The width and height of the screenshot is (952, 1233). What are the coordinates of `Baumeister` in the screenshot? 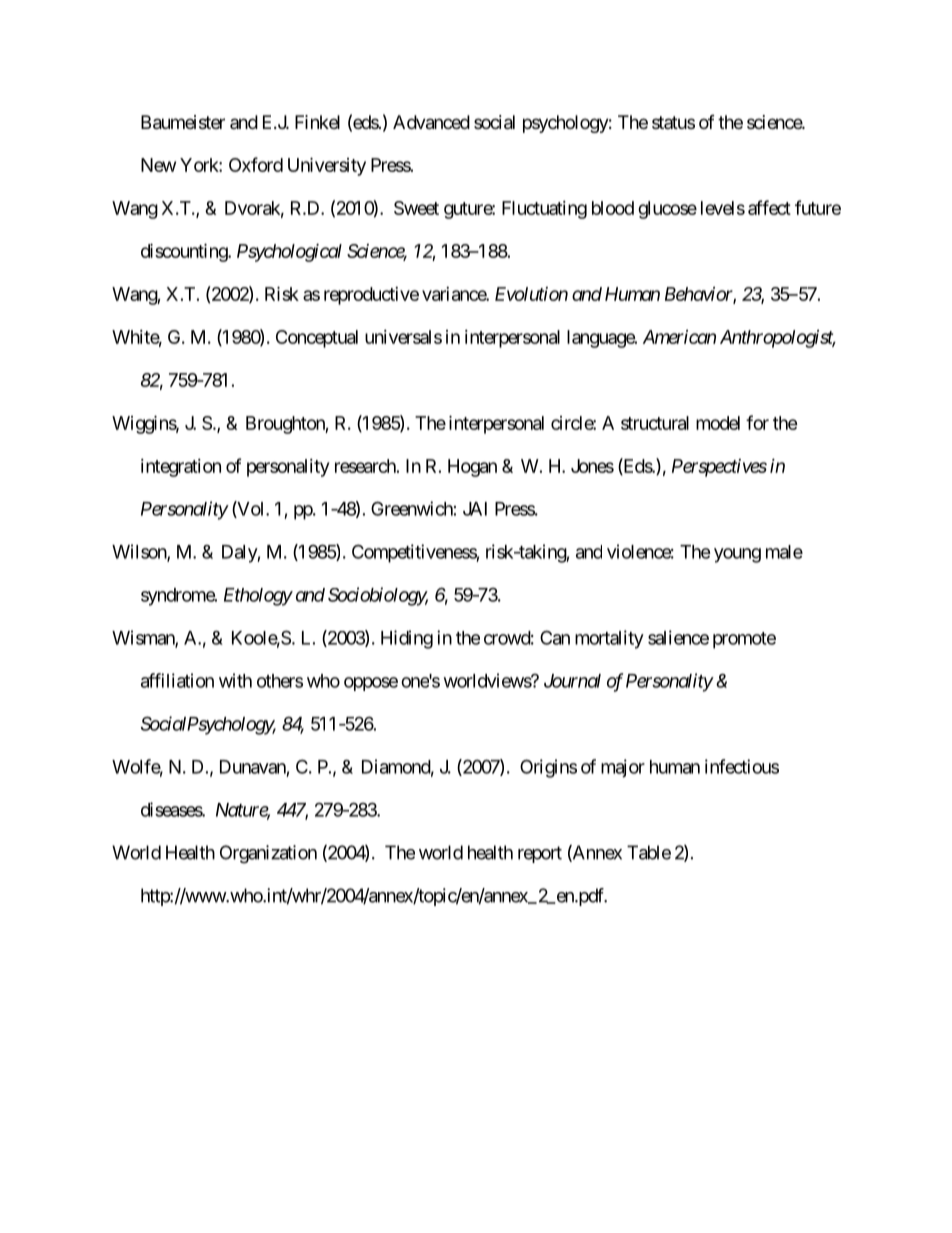 It's located at (183, 122).
